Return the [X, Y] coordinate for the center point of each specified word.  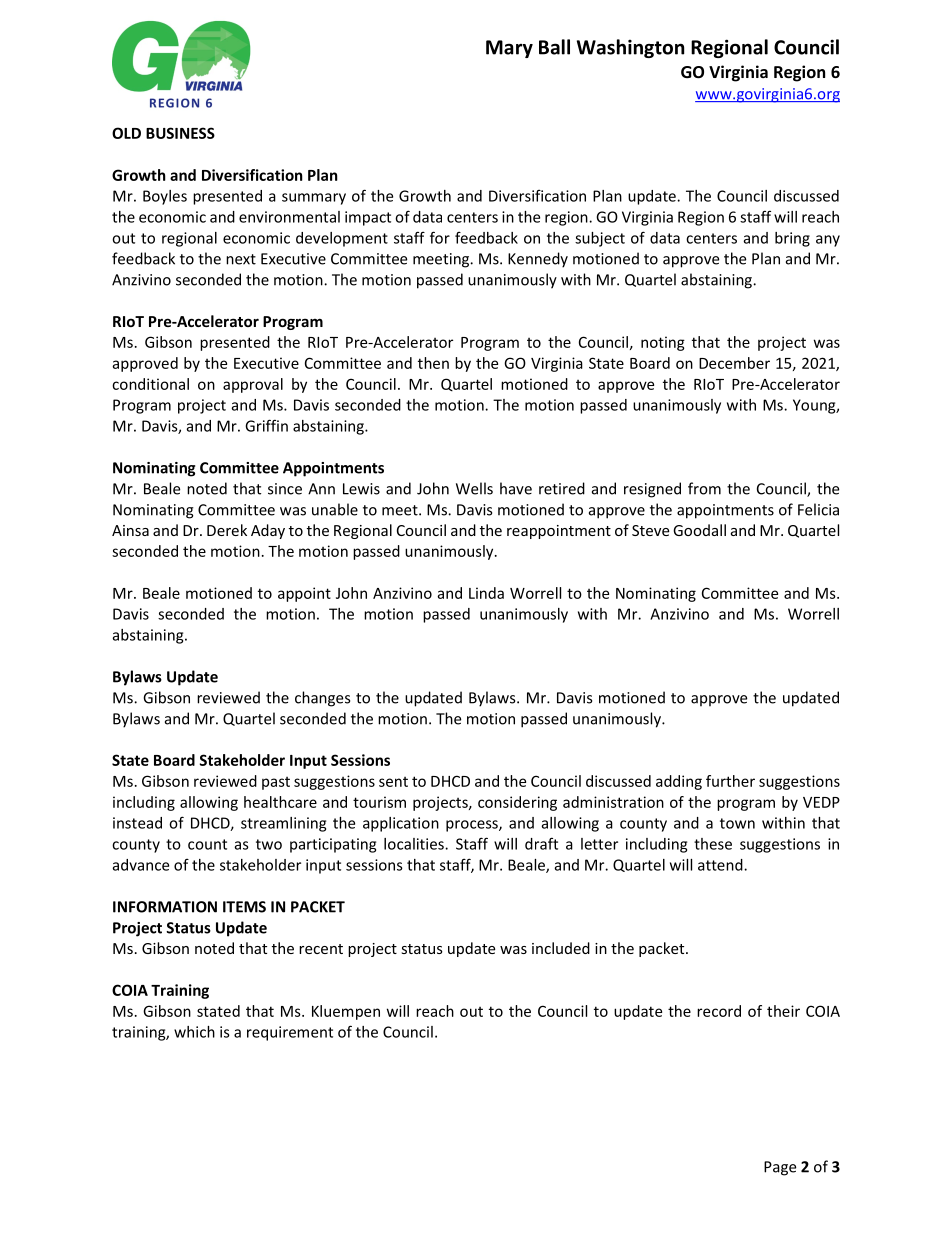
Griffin [266, 425]
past [276, 783]
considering [517, 803]
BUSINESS [180, 133]
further [730, 781]
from [704, 488]
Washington [630, 48]
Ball [554, 47]
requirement [290, 1033]
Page [780, 1168]
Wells [474, 488]
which [194, 1032]
